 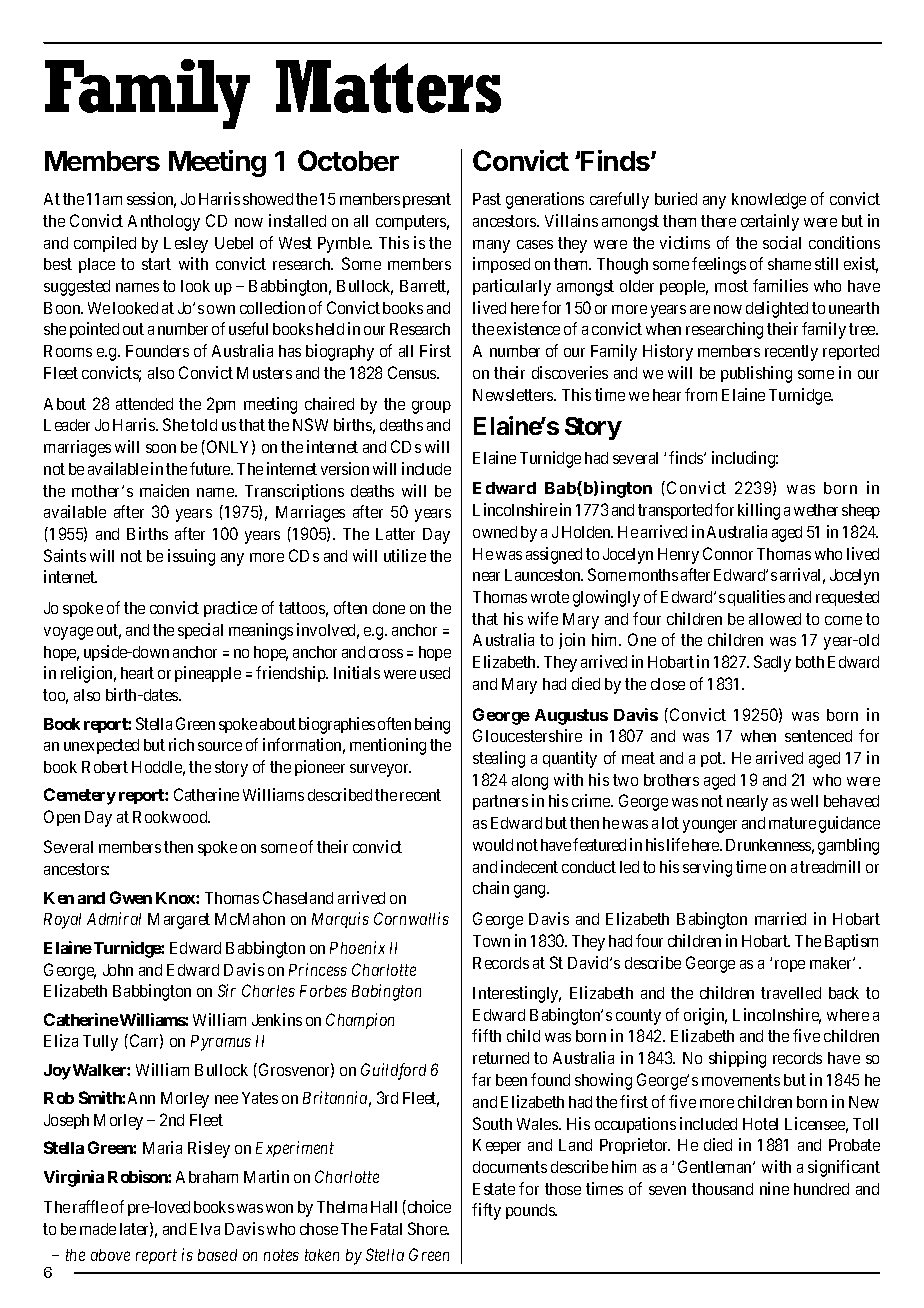 What do you see at coordinates (769, 201) in the image?
I see `knowledge` at bounding box center [769, 201].
